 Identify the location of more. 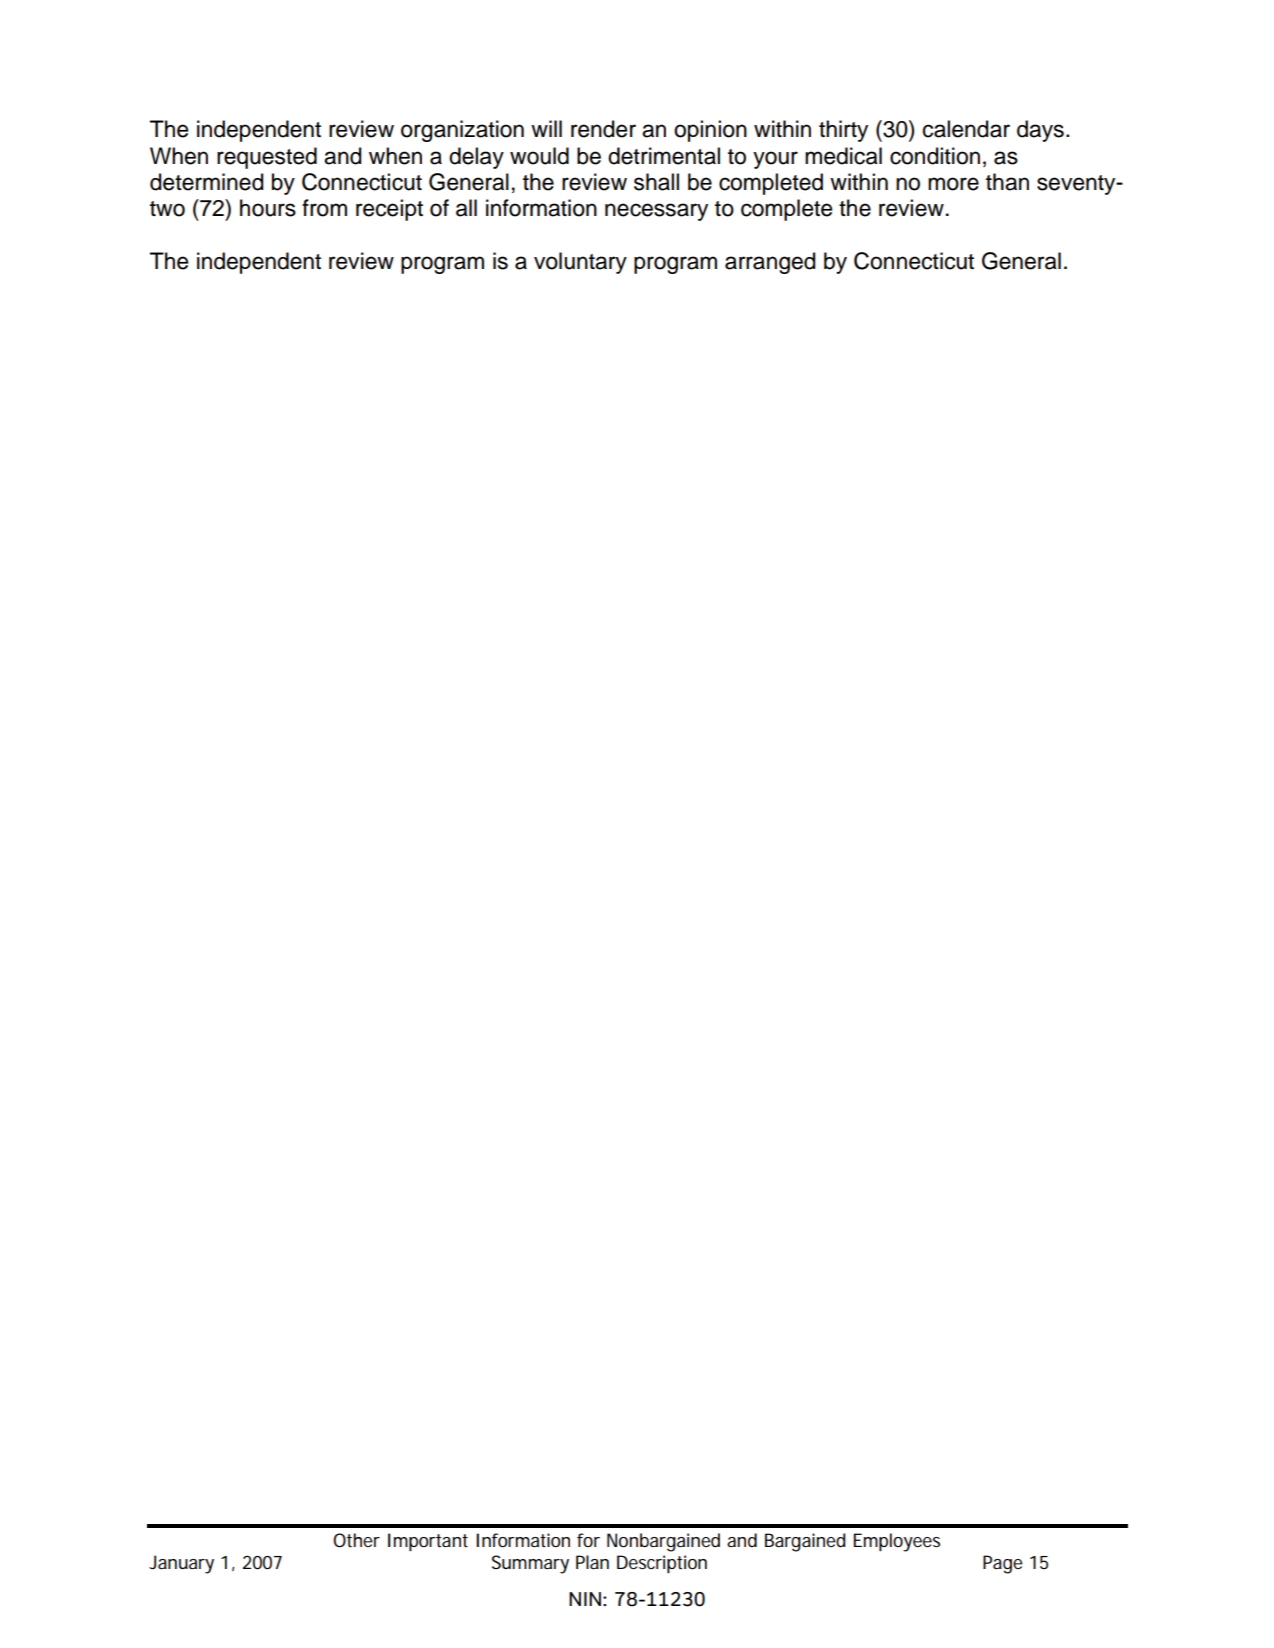
(953, 184).
